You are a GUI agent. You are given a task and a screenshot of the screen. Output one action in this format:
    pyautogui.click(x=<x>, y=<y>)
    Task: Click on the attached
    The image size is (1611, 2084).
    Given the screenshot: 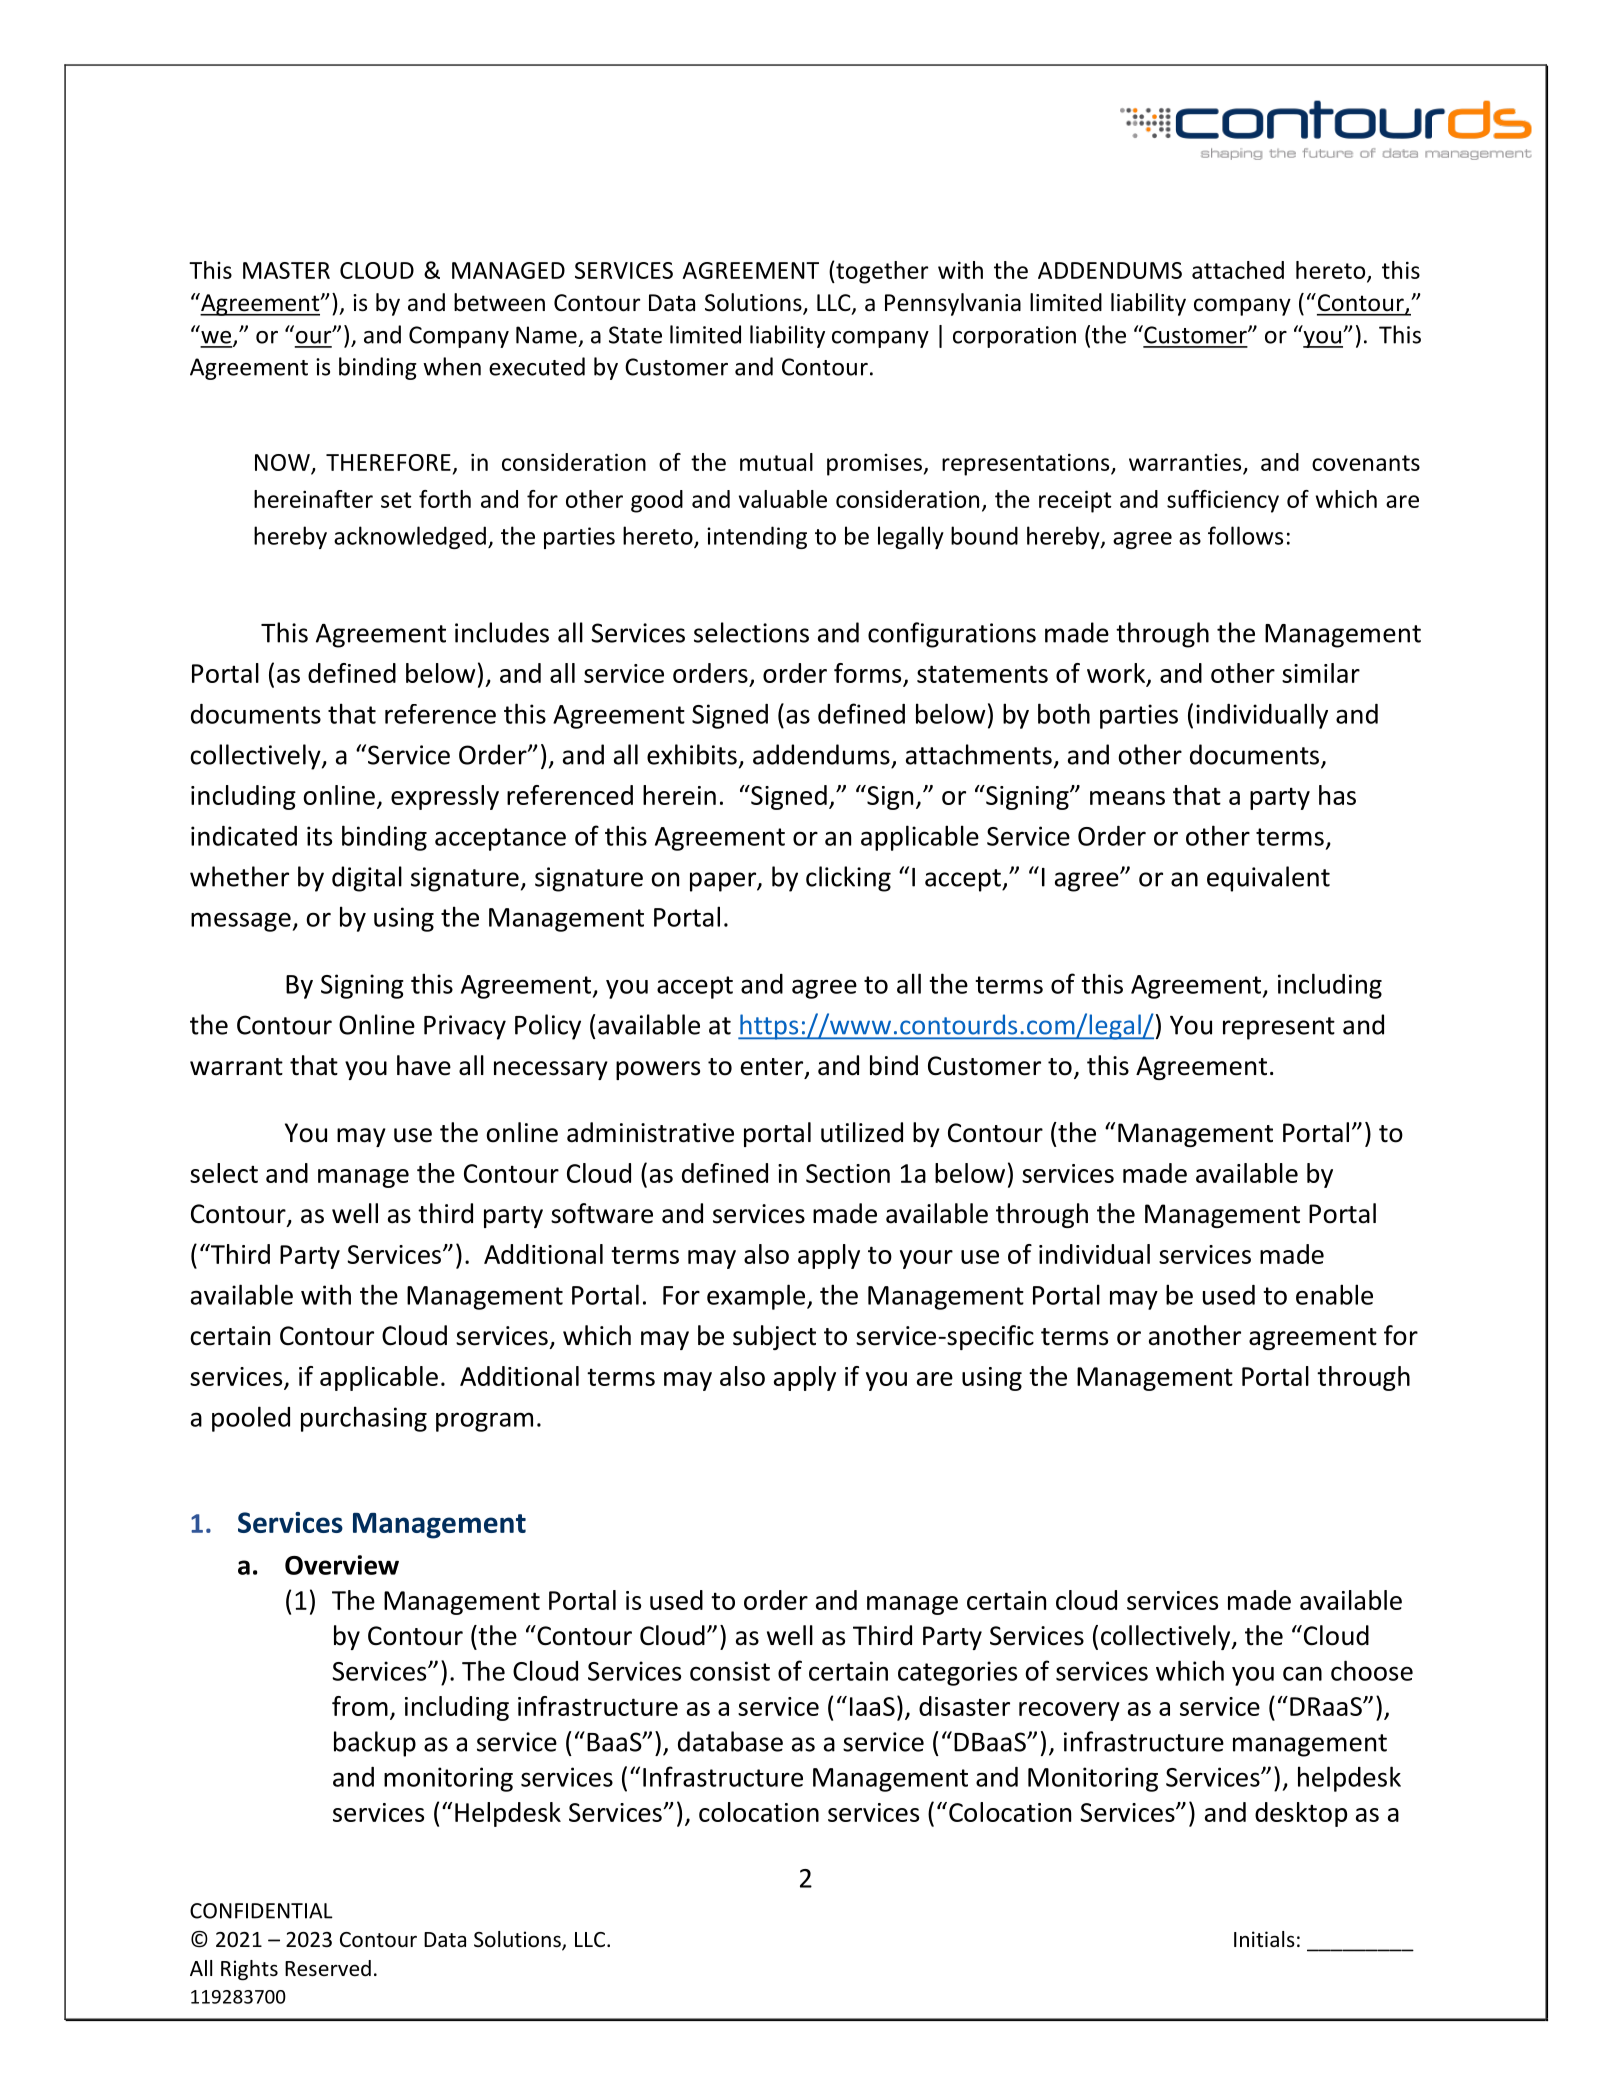 What is the action you would take?
    pyautogui.click(x=1238, y=270)
